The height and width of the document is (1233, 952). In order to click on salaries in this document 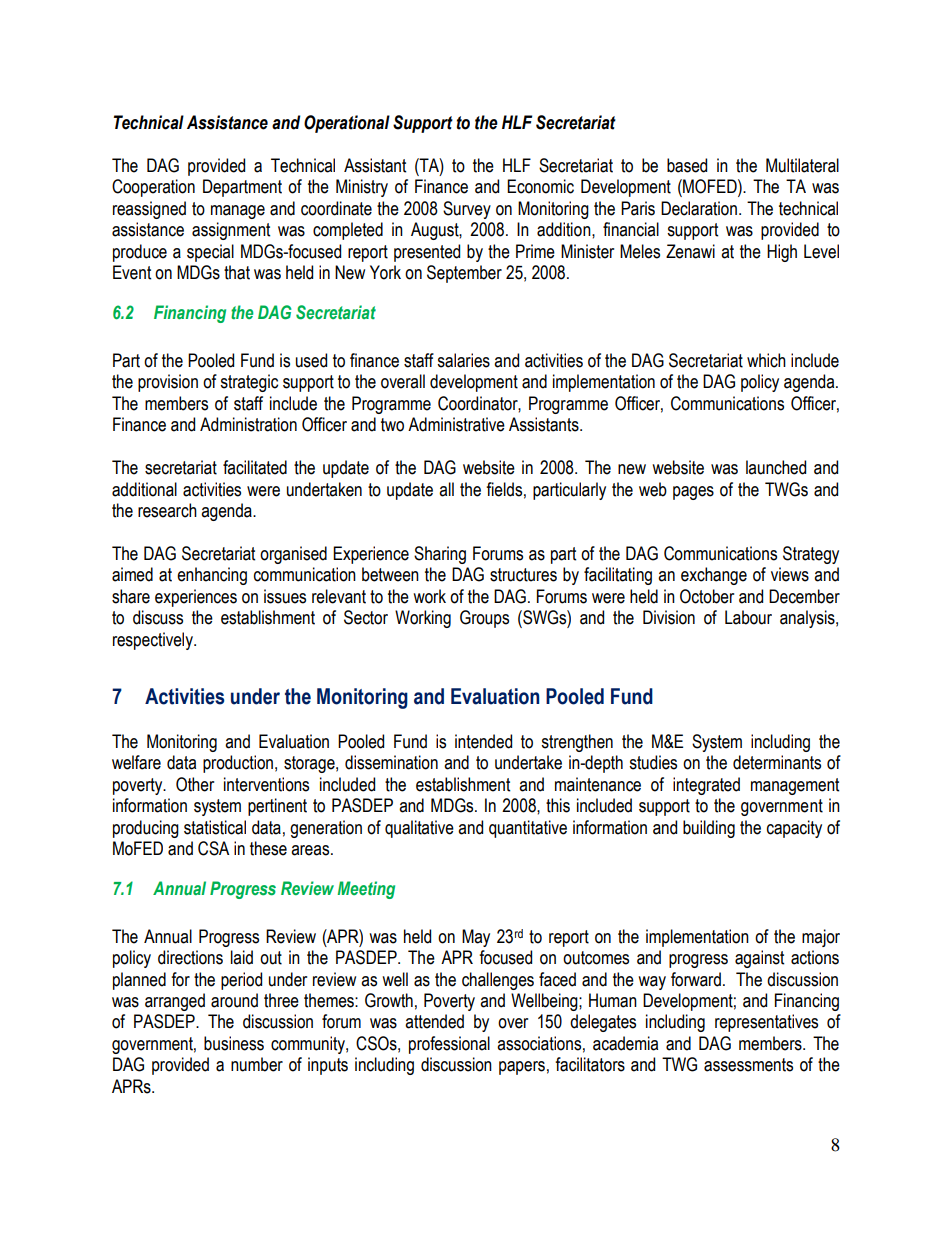, I will do `click(463, 360)`.
